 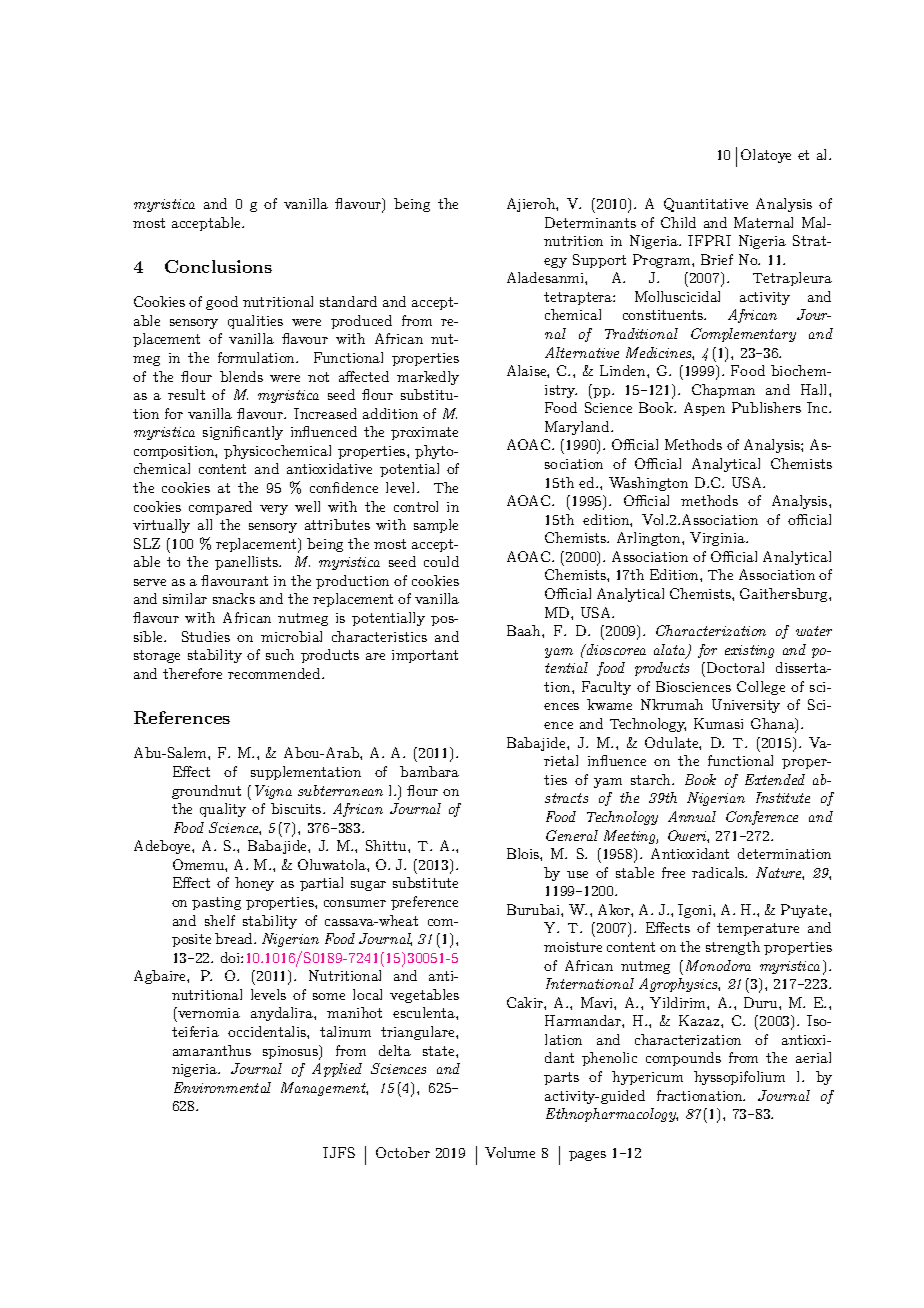 I want to click on Determinants, so click(x=590, y=222).
